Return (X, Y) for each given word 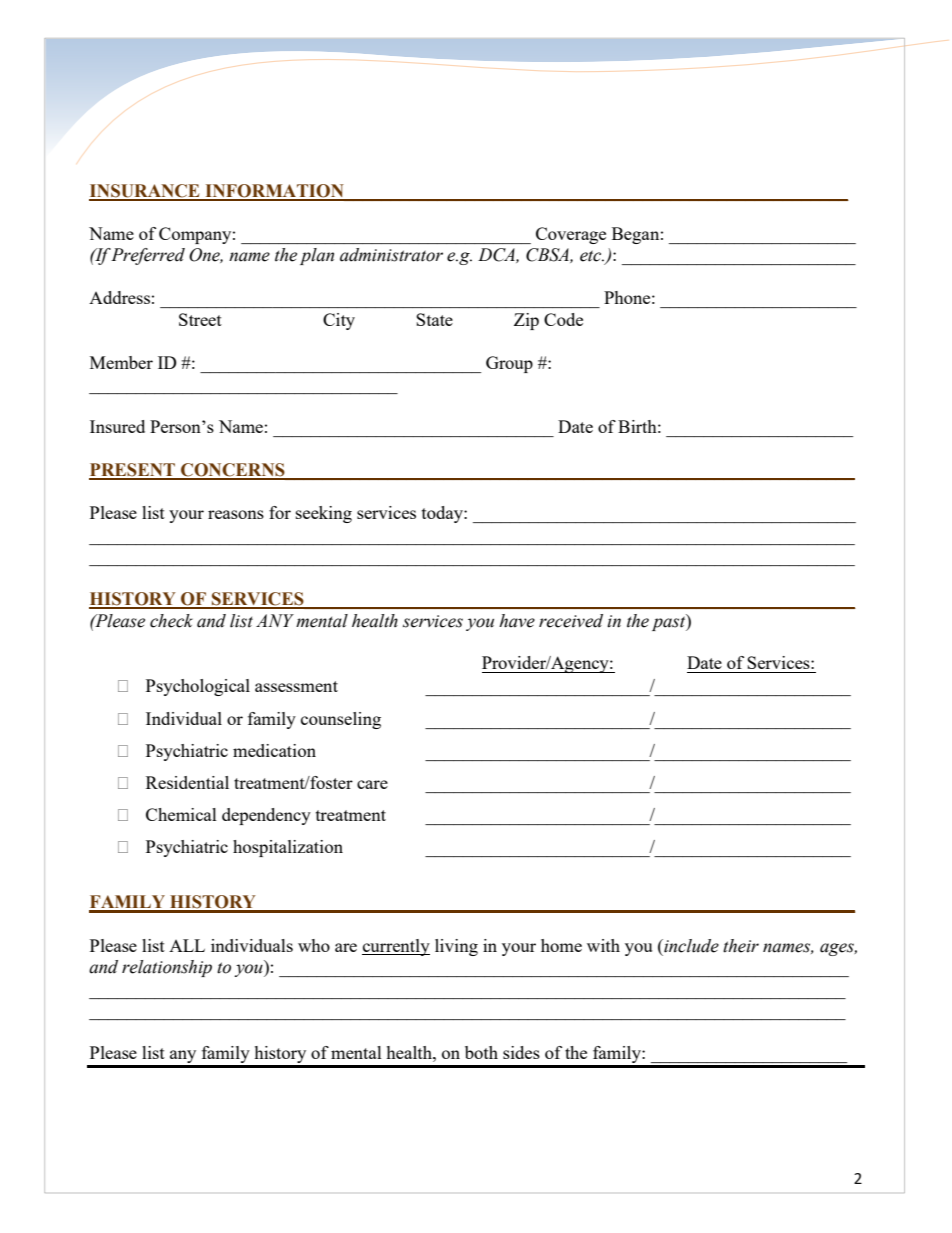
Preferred (147, 256)
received (571, 621)
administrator (391, 255)
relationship (167, 968)
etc (592, 256)
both (481, 1052)
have (517, 621)
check (171, 621)
